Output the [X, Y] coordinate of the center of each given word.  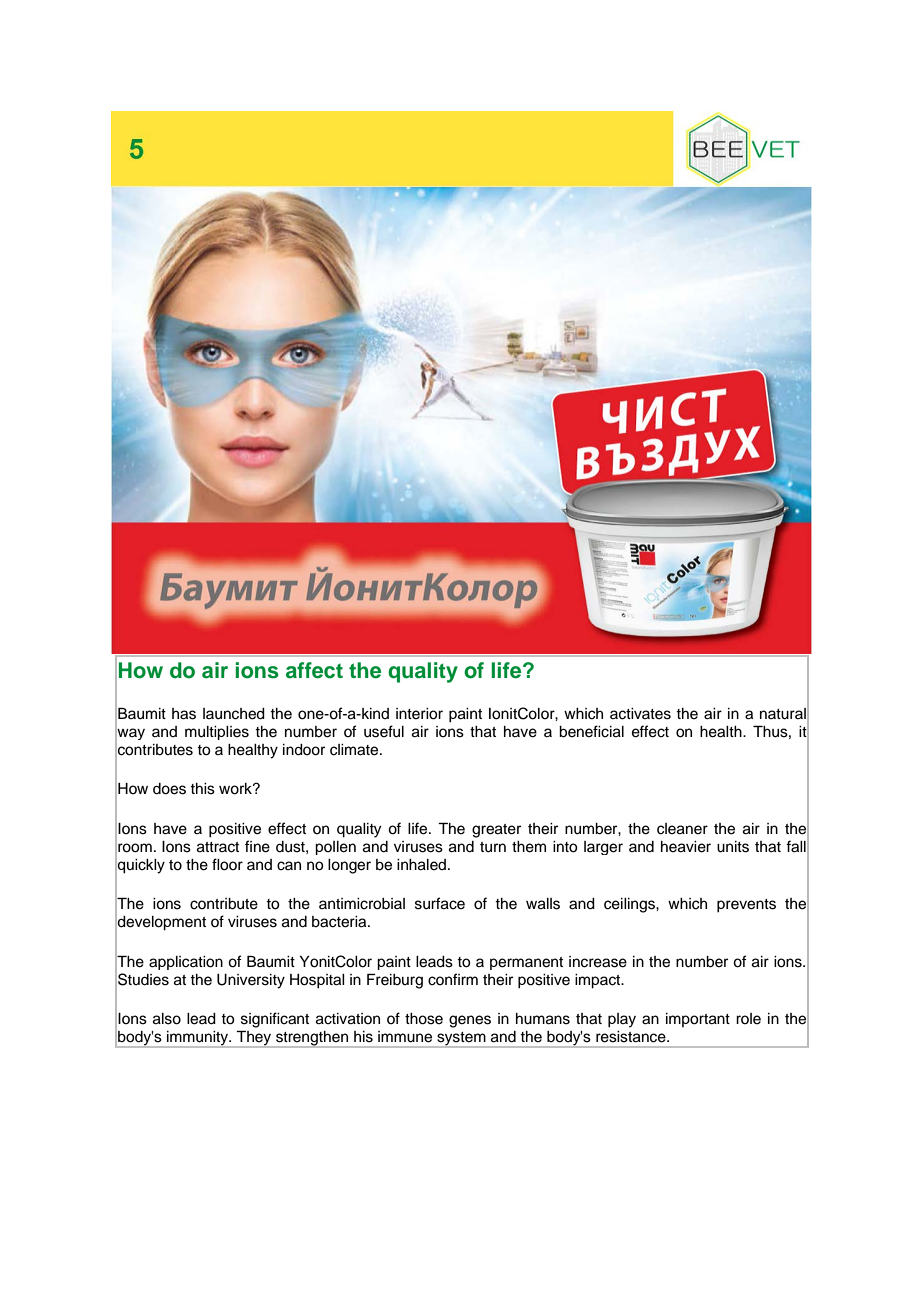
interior [419, 714]
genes [470, 1021]
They [254, 1039]
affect [314, 670]
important [698, 1020]
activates [640, 714]
